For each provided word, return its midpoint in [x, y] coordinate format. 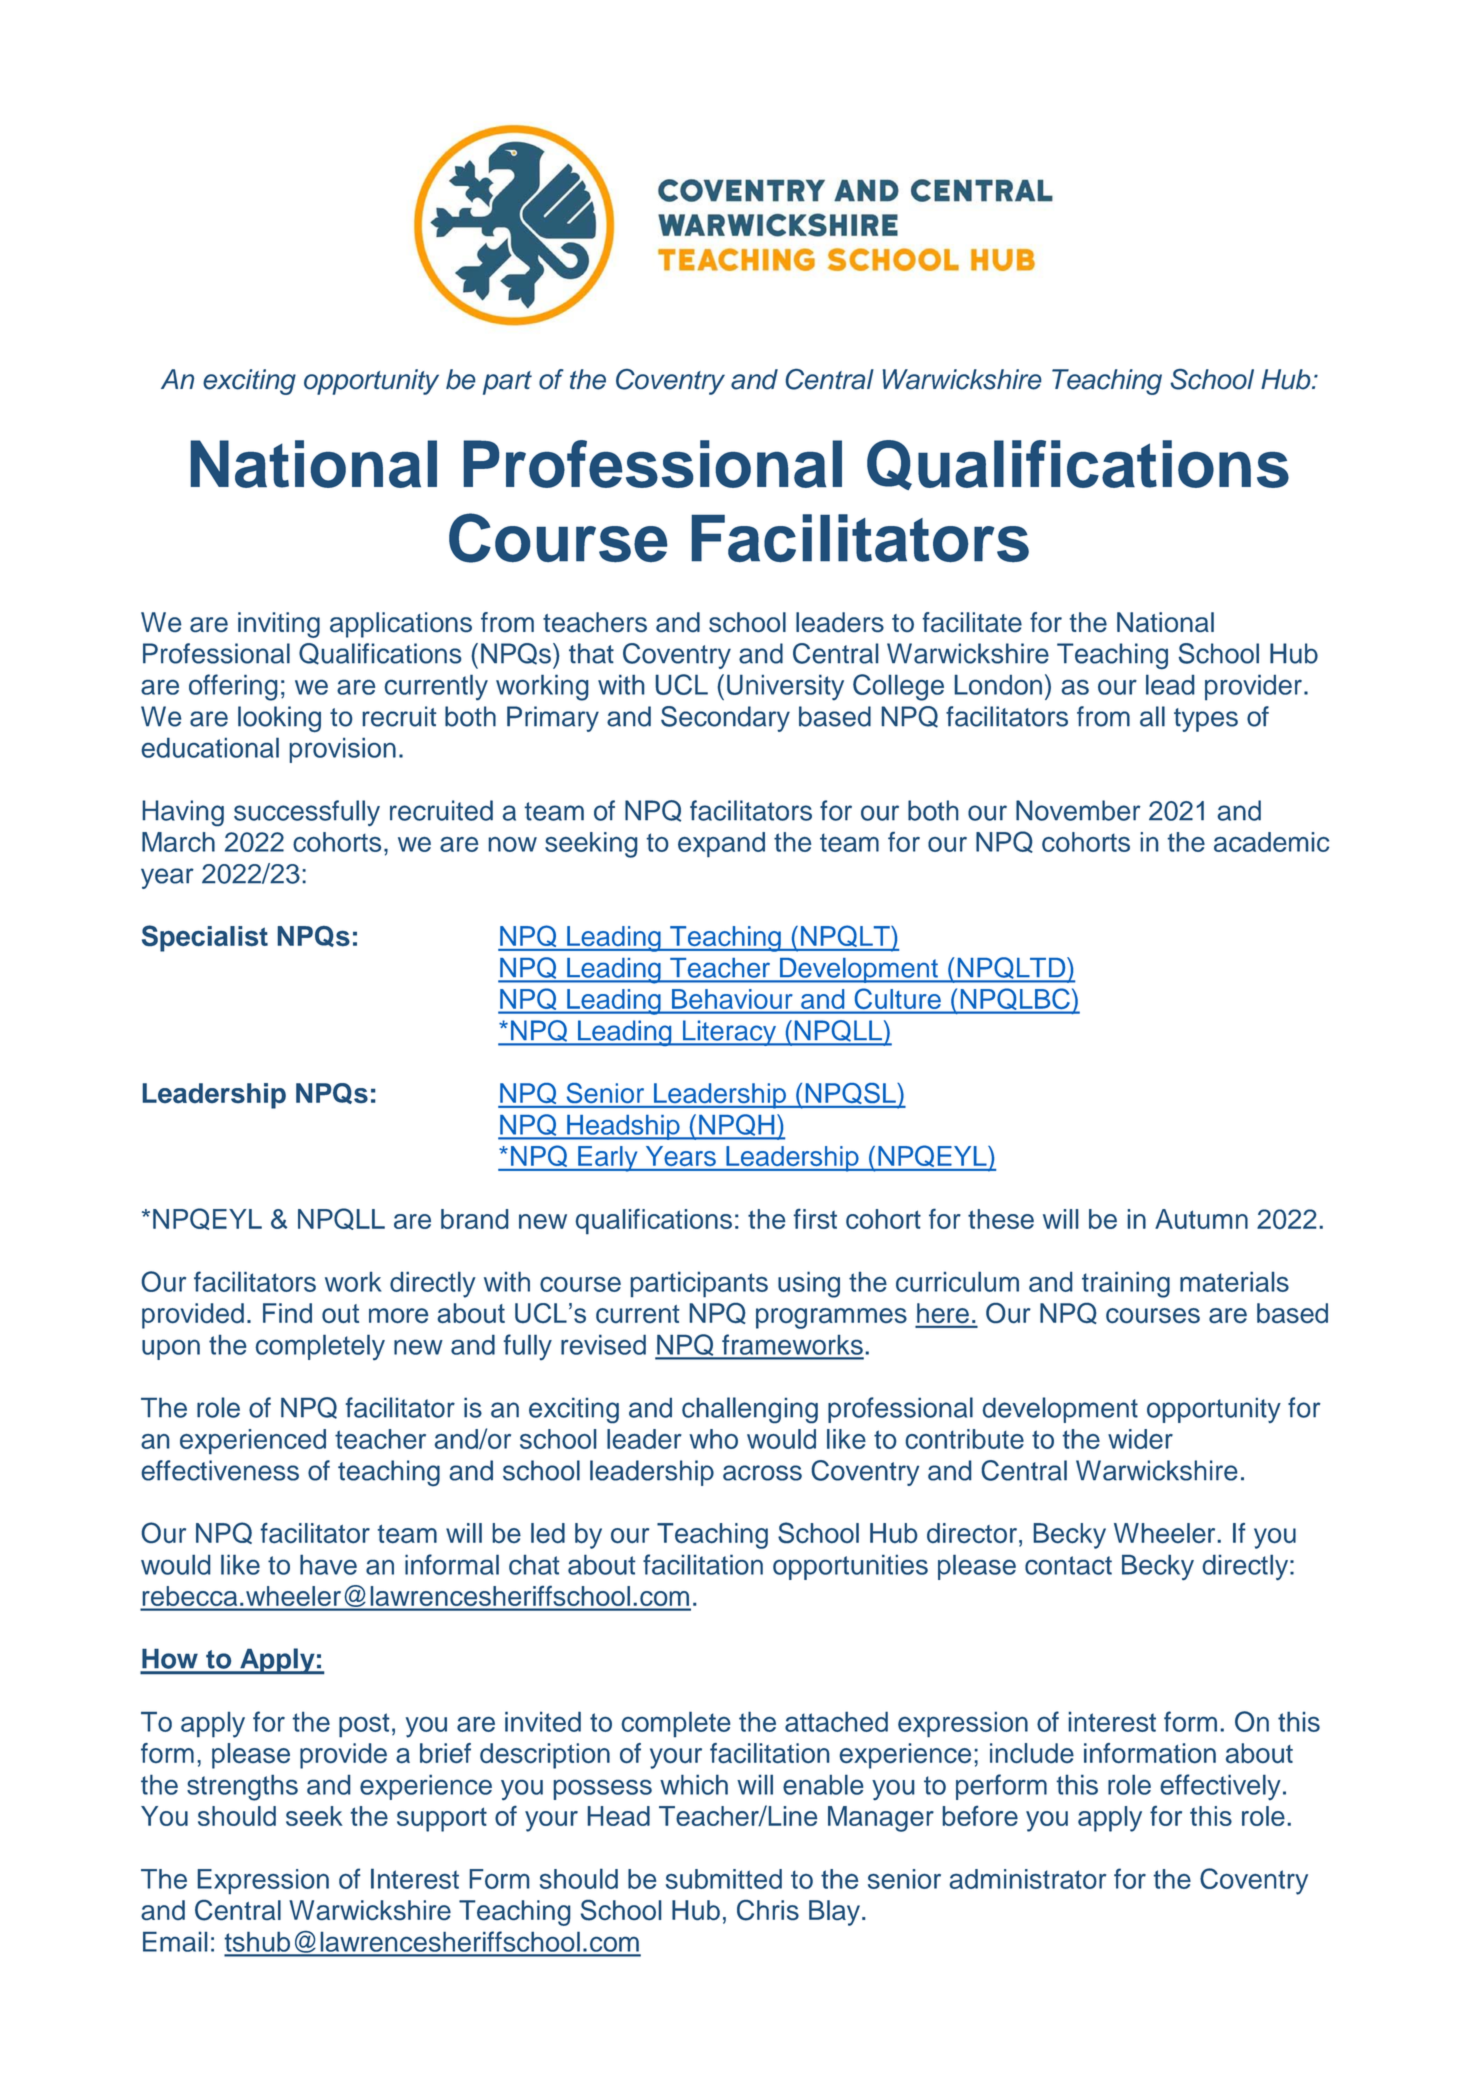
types [1206, 720]
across [762, 1473]
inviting [279, 625]
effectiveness [220, 1470]
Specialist [205, 938]
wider [1140, 1439]
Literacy [729, 1033]
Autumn [1201, 1219]
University [785, 687]
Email [175, 1941]
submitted [724, 1879]
